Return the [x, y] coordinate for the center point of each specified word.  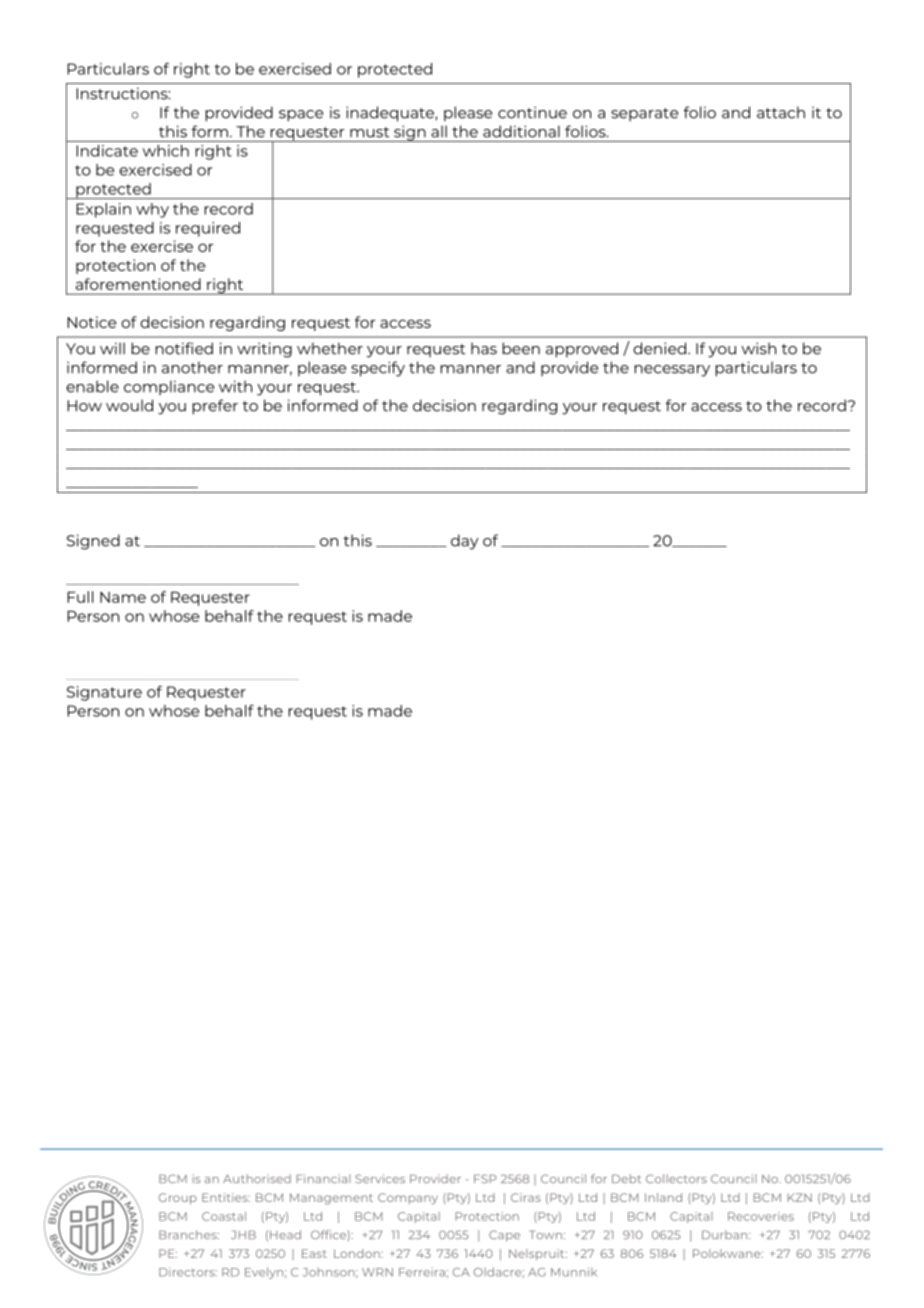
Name [123, 597]
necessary [672, 371]
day [465, 542]
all [439, 132]
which [166, 151]
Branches [189, 1234]
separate [644, 114]
